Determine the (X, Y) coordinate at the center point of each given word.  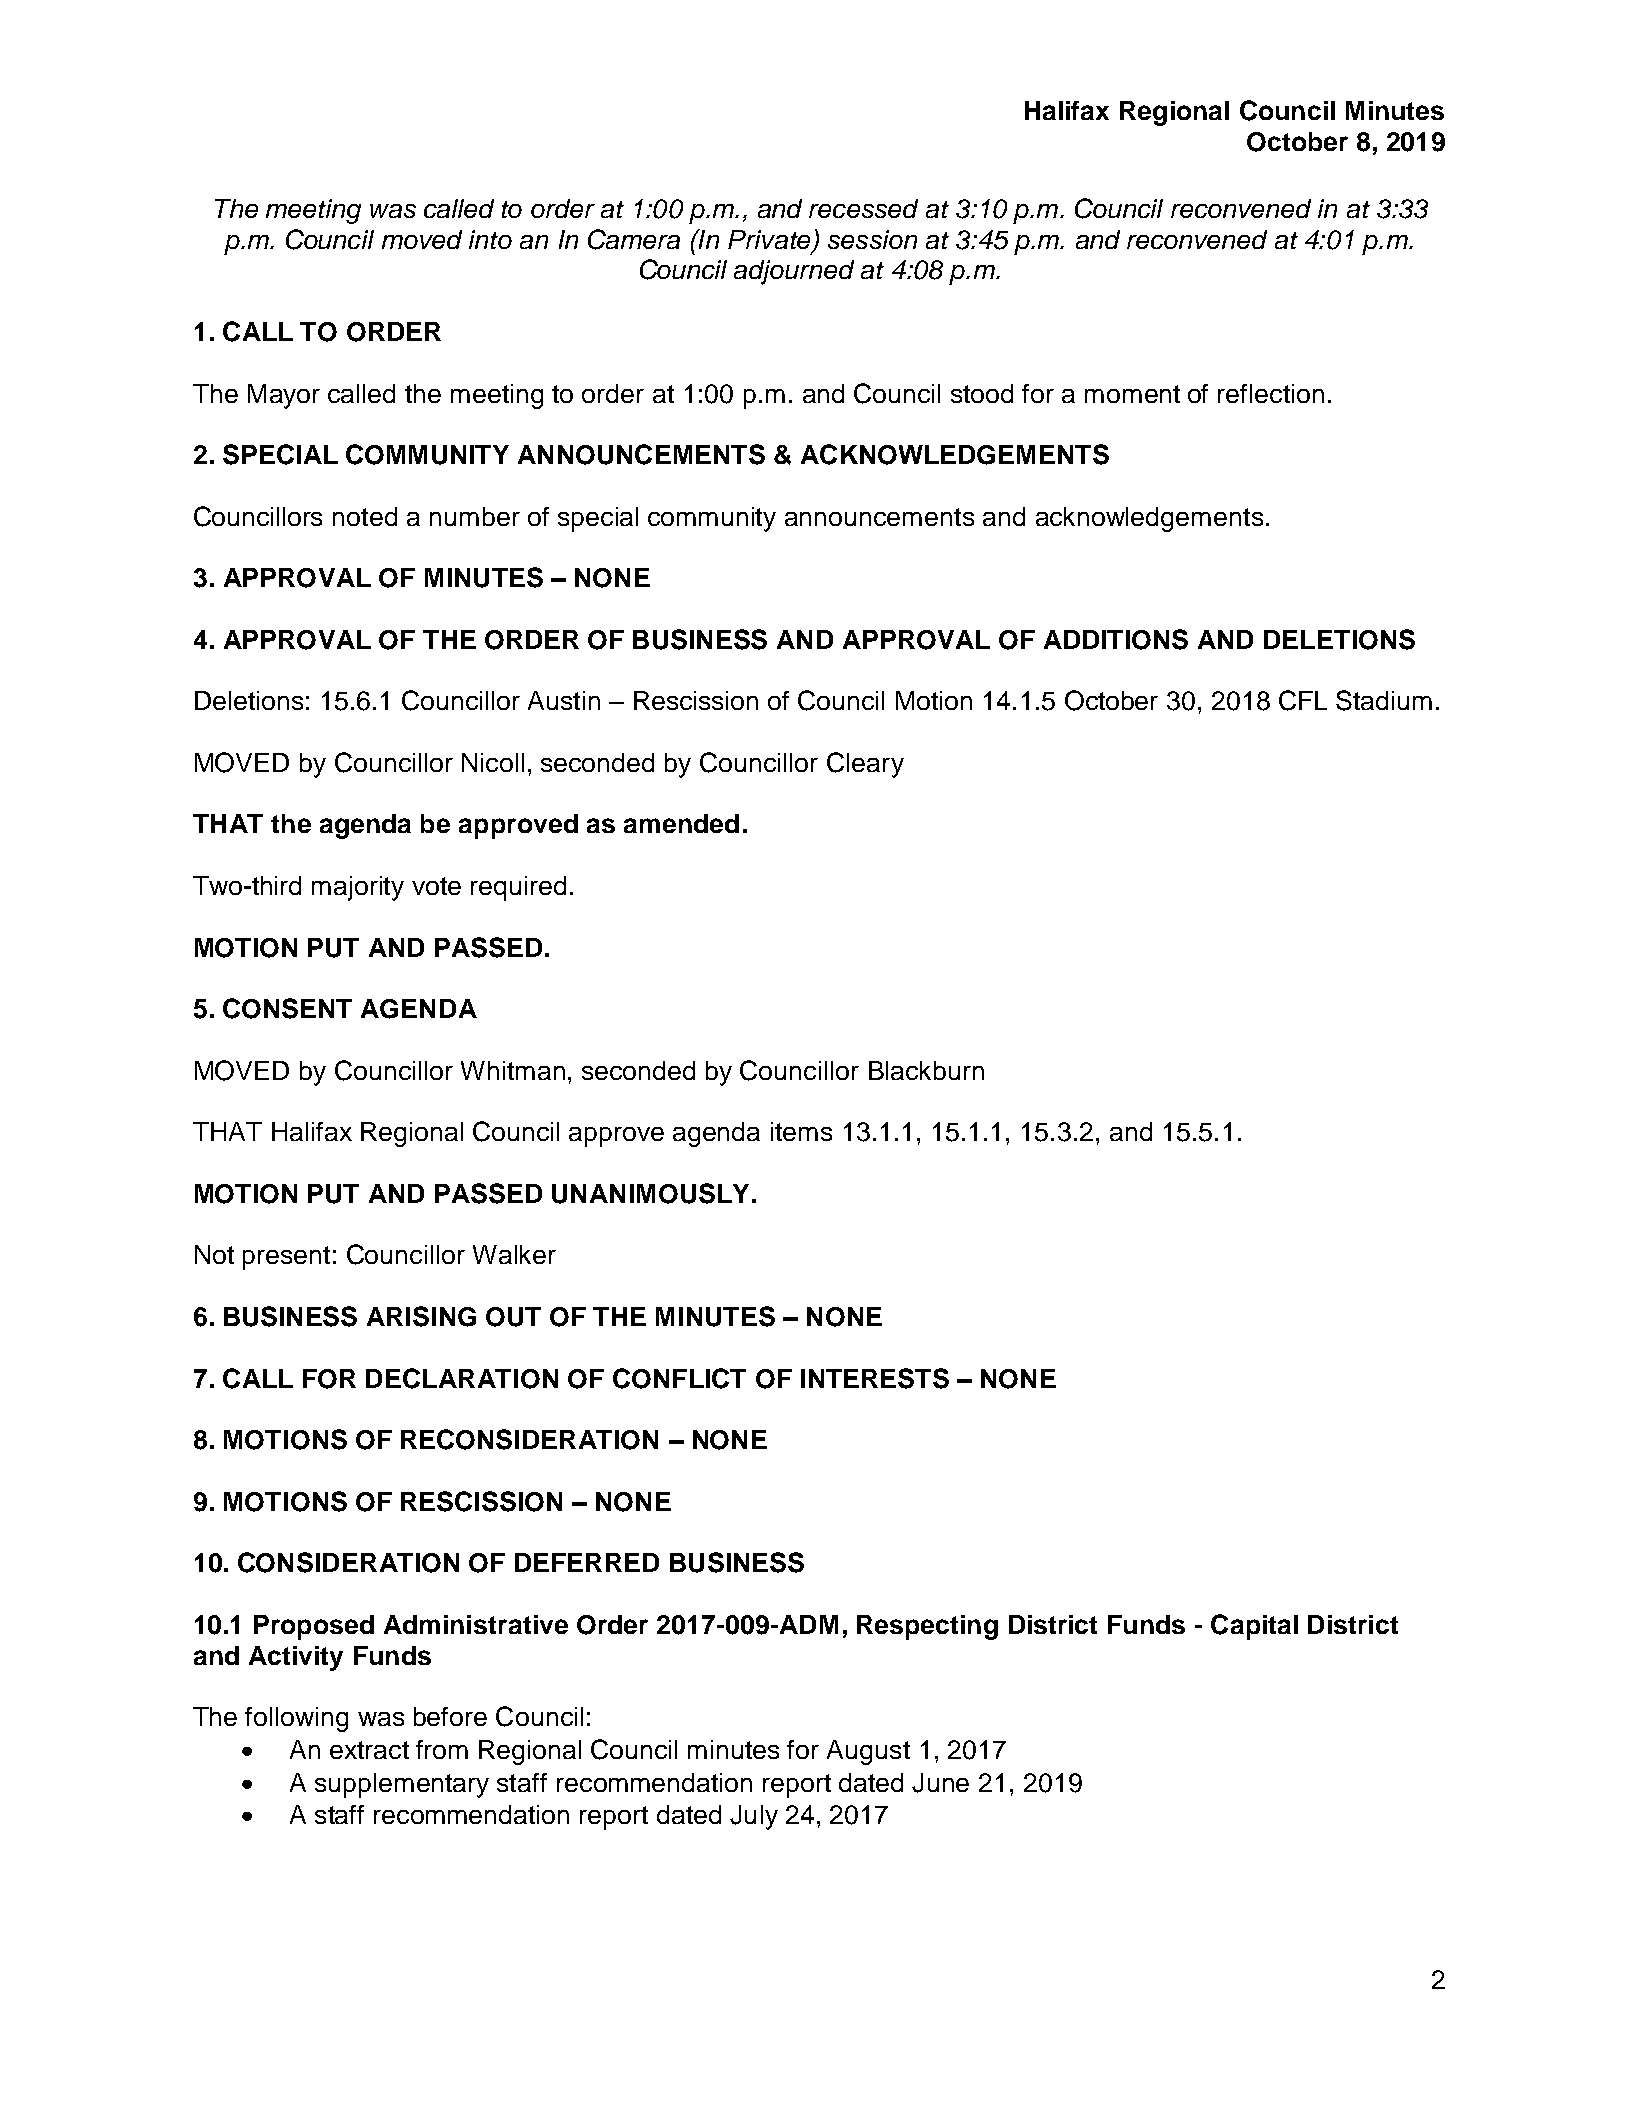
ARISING (421, 1316)
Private (770, 241)
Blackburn (926, 1070)
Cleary (865, 765)
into (490, 239)
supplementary (402, 1785)
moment (1132, 394)
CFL (1303, 700)
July (754, 1817)
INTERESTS (875, 1378)
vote (436, 886)
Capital (1254, 1627)
